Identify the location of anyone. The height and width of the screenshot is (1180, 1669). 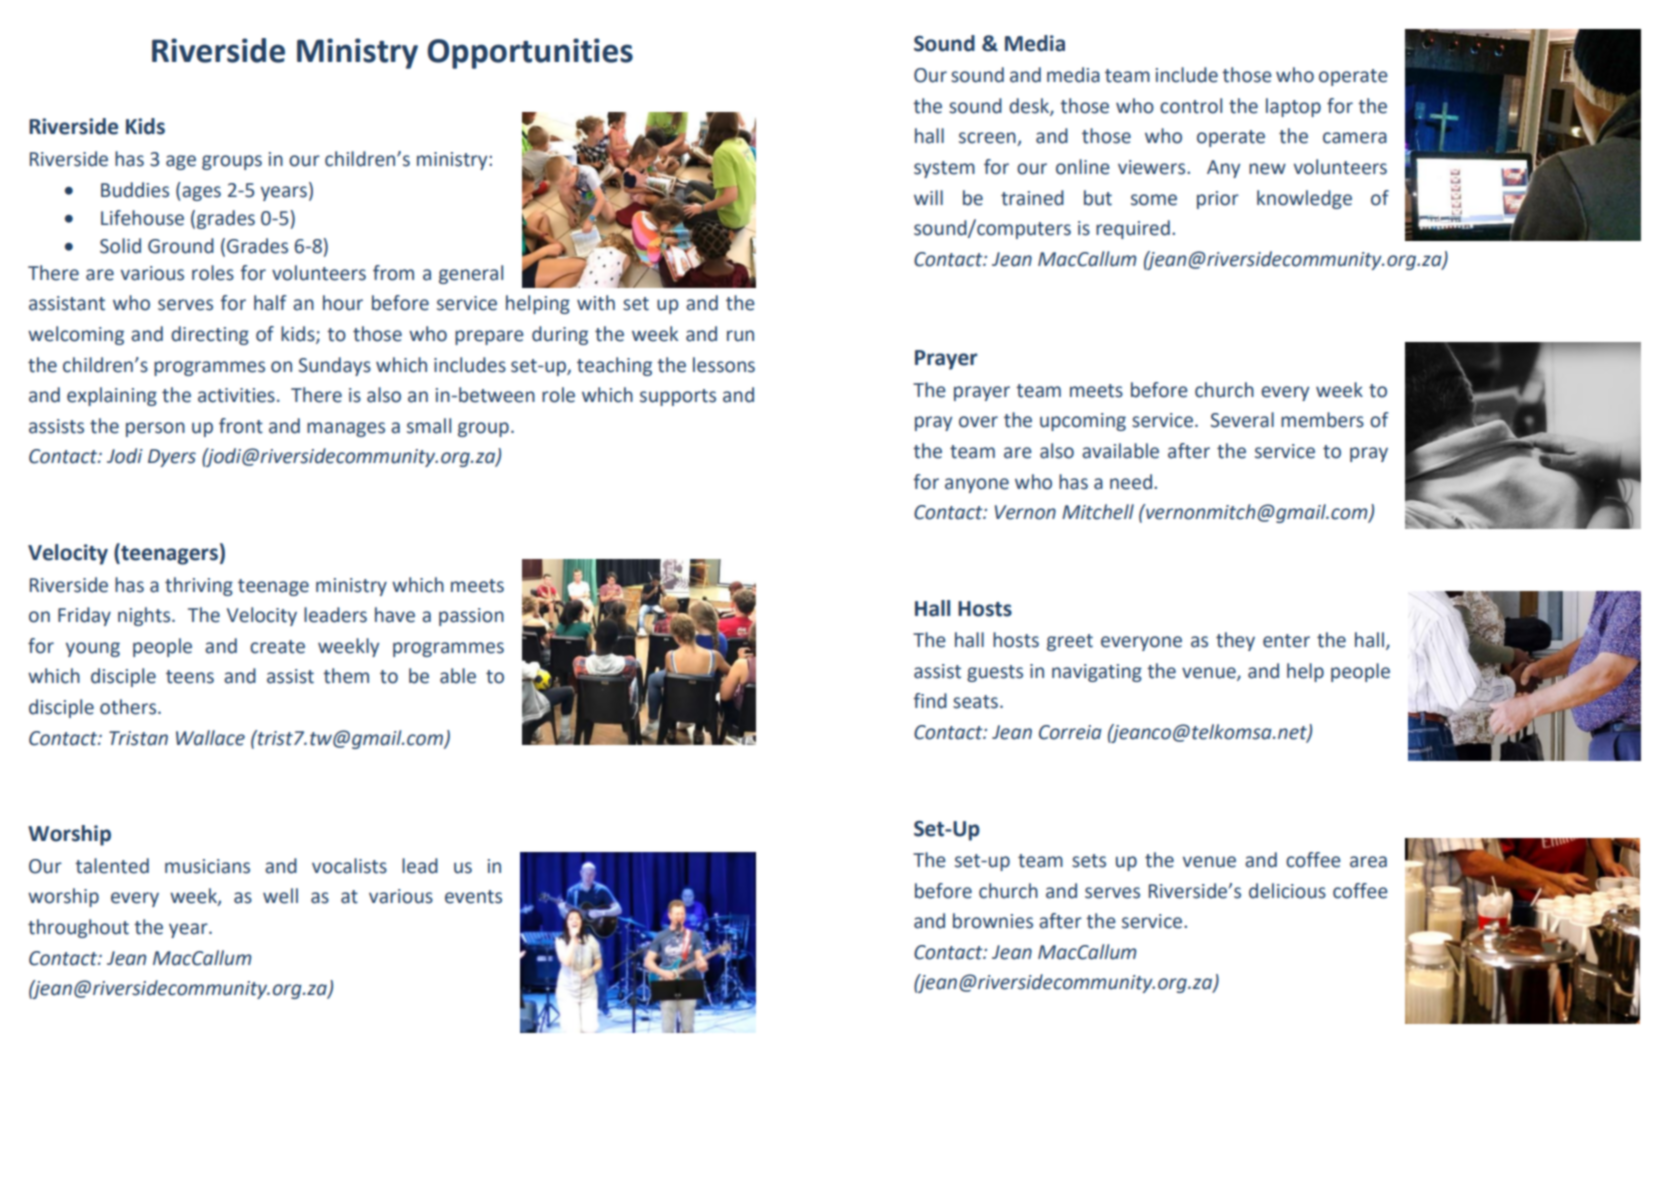
(977, 485).
